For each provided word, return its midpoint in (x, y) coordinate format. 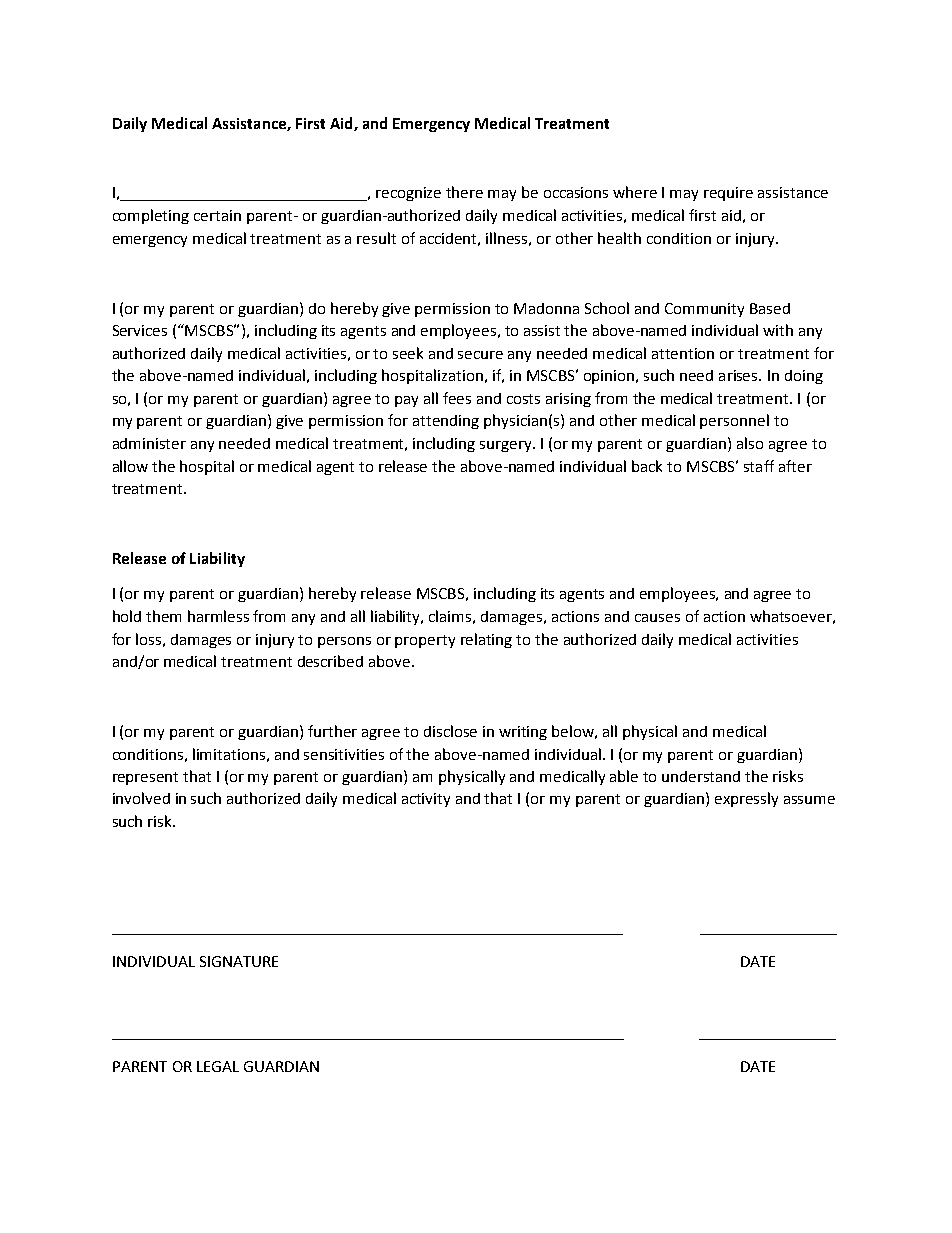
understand (701, 776)
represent (145, 778)
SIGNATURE (239, 961)
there (464, 192)
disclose (450, 731)
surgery (507, 446)
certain (217, 215)
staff (759, 466)
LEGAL (218, 1066)
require (728, 194)
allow (130, 466)
